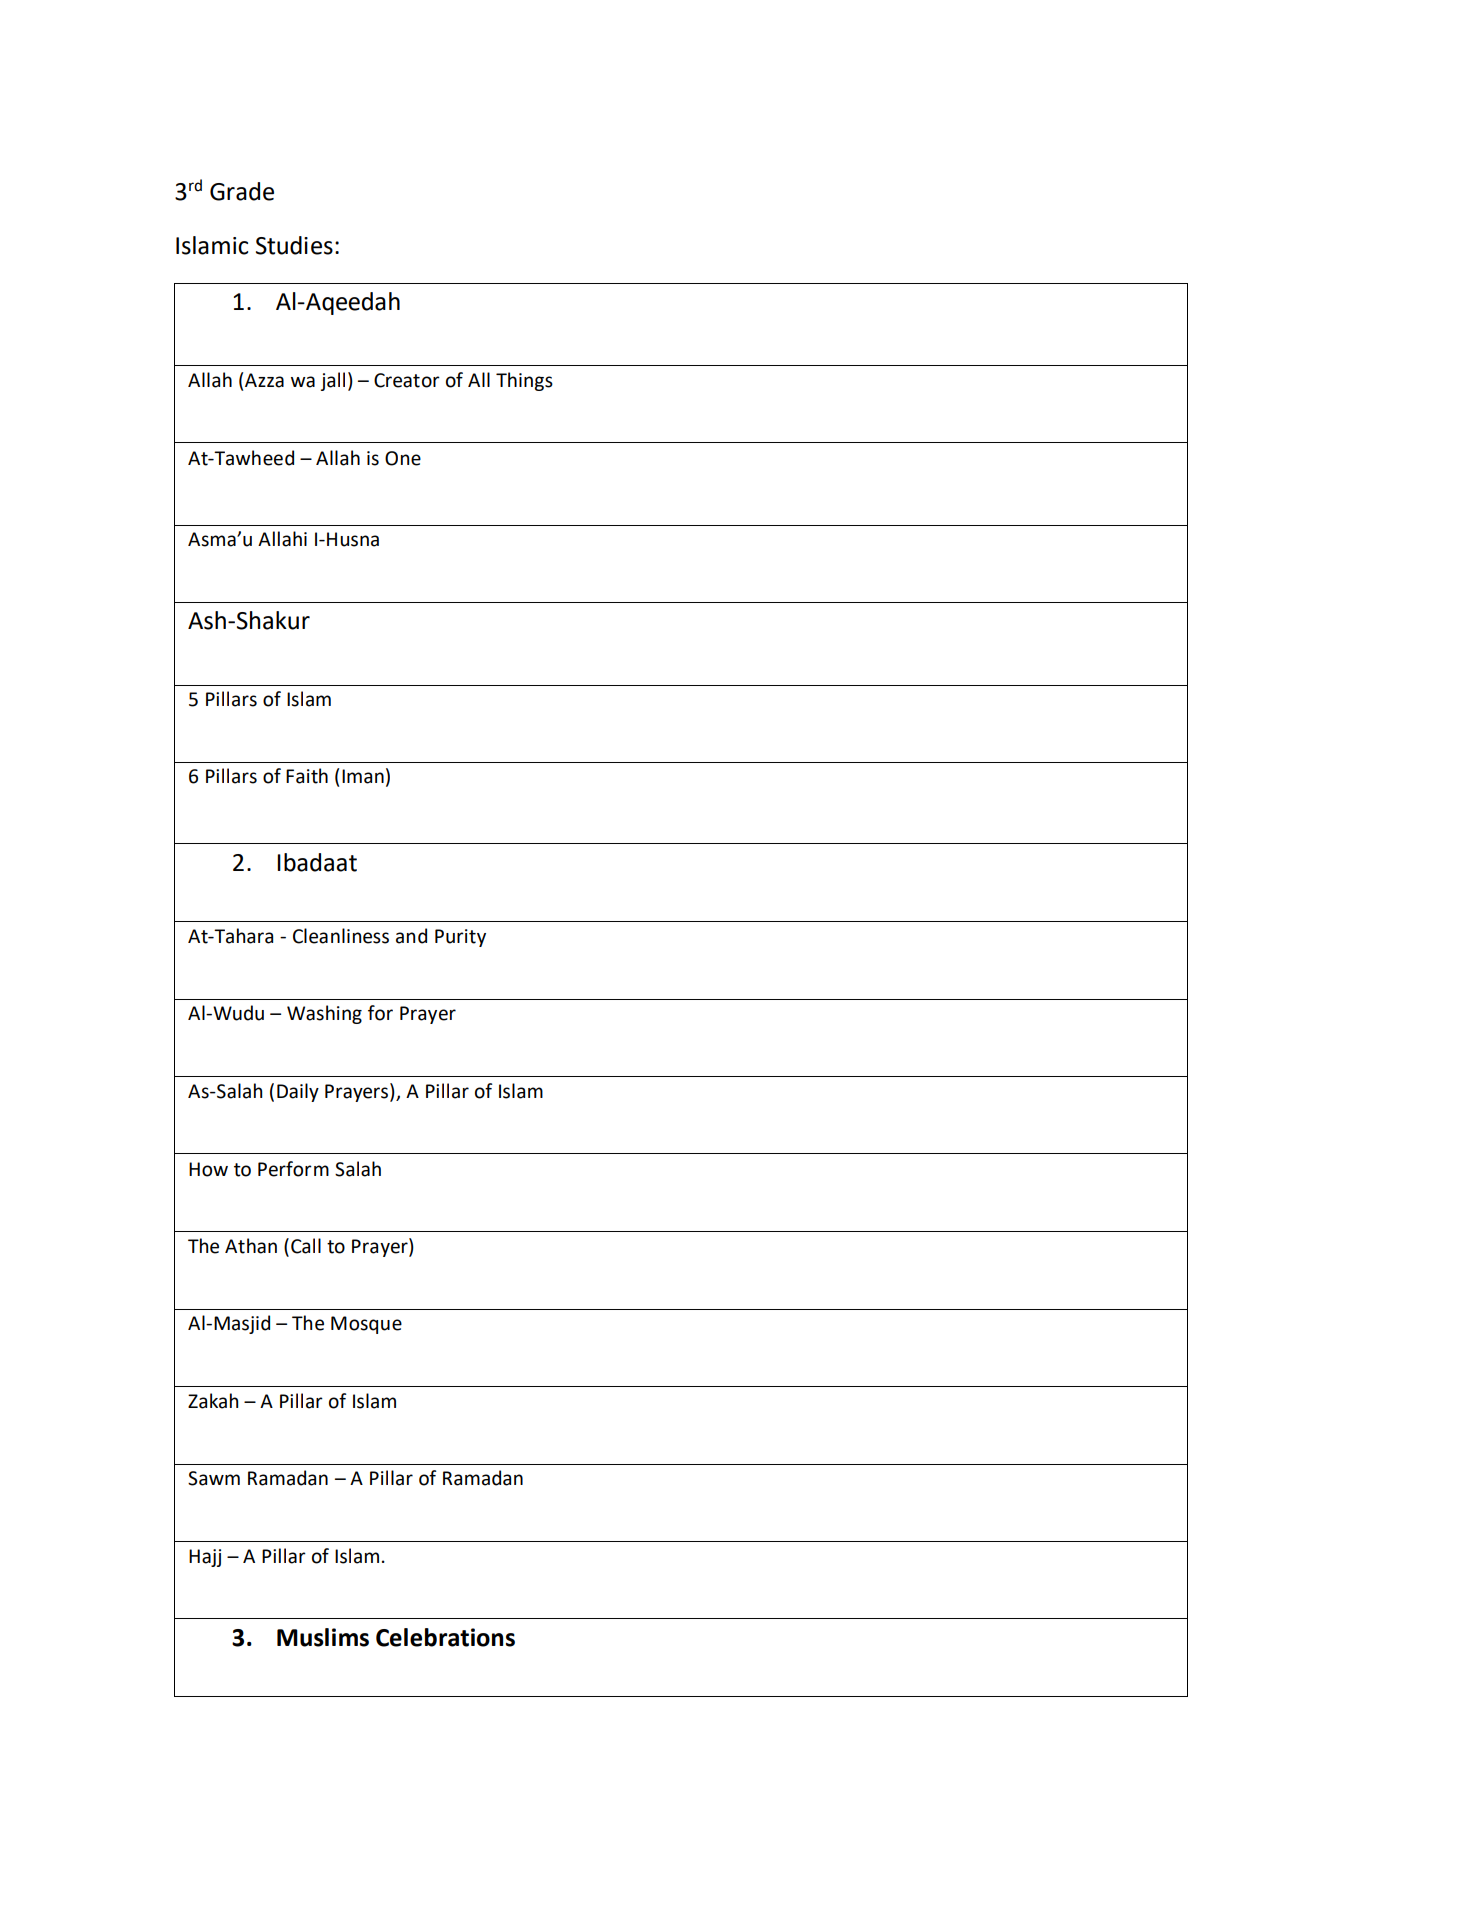 This image has height=1918, width=1483. Describe the element at coordinates (524, 381) in the image. I see `Things` at that location.
